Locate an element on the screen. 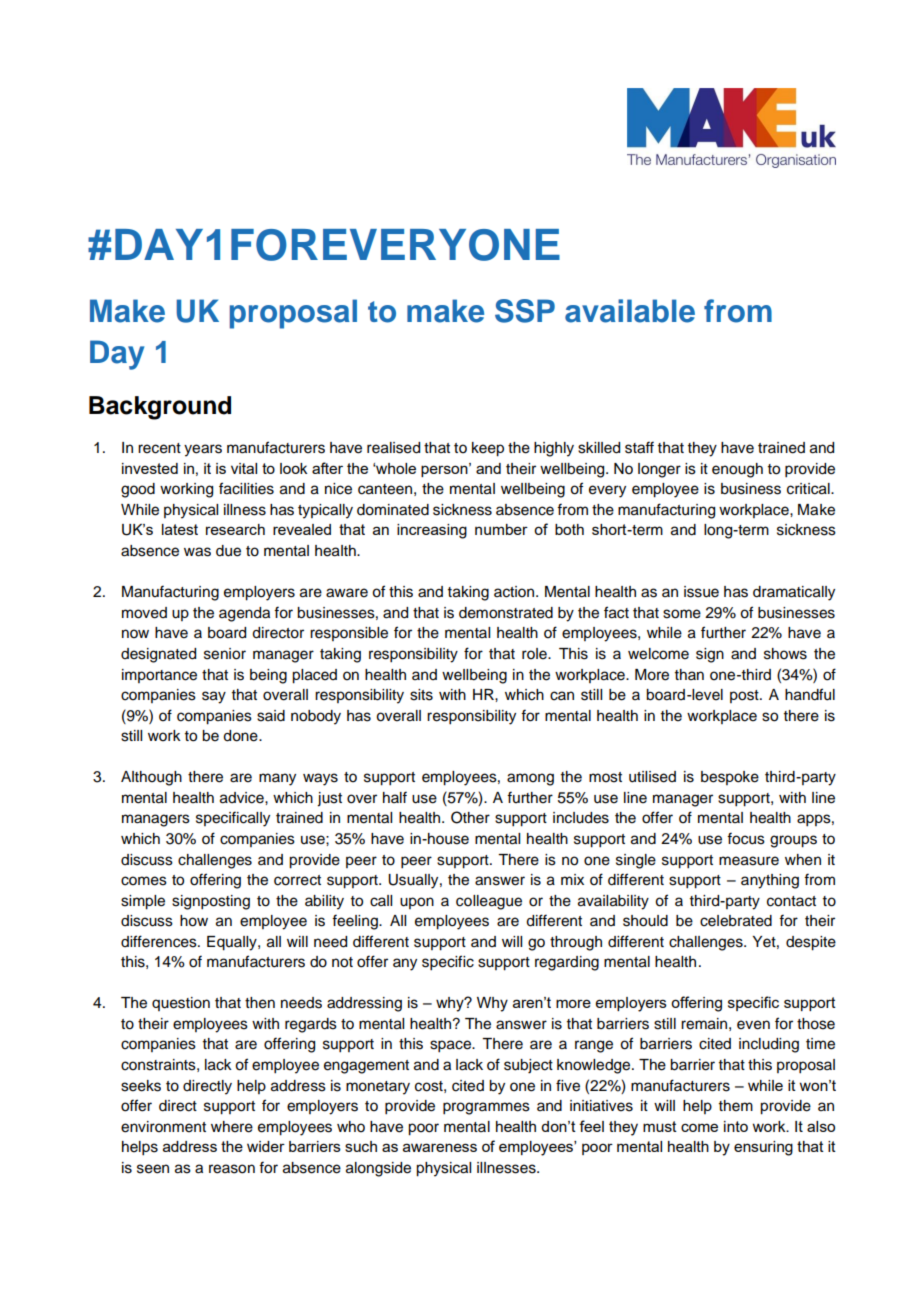 This screenshot has height=1309, width=924. where is located at coordinates (232, 1127).
